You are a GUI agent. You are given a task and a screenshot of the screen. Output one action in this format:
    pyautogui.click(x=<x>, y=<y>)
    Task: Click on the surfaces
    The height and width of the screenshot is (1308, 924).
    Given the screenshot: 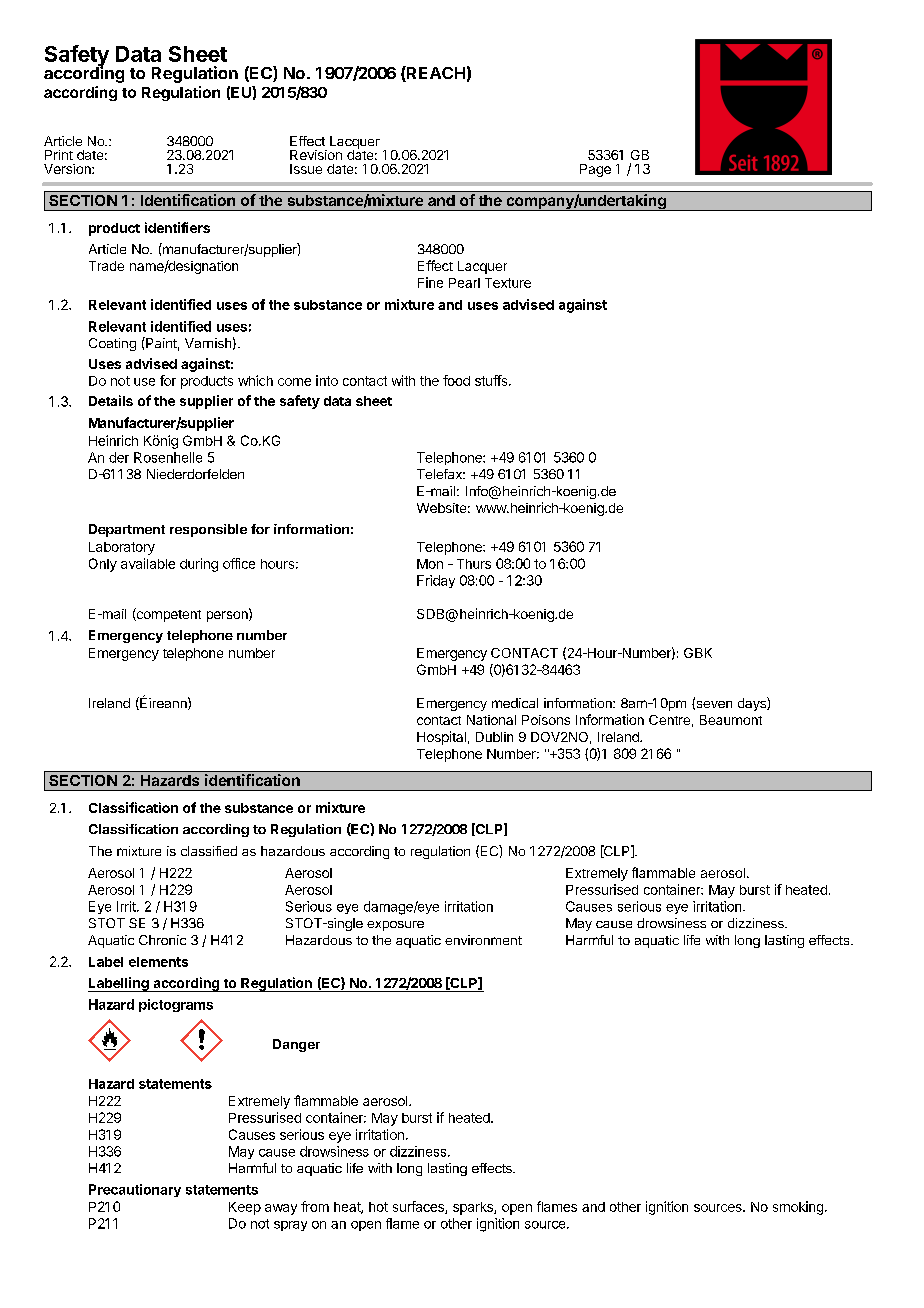 What is the action you would take?
    pyautogui.click(x=419, y=1207)
